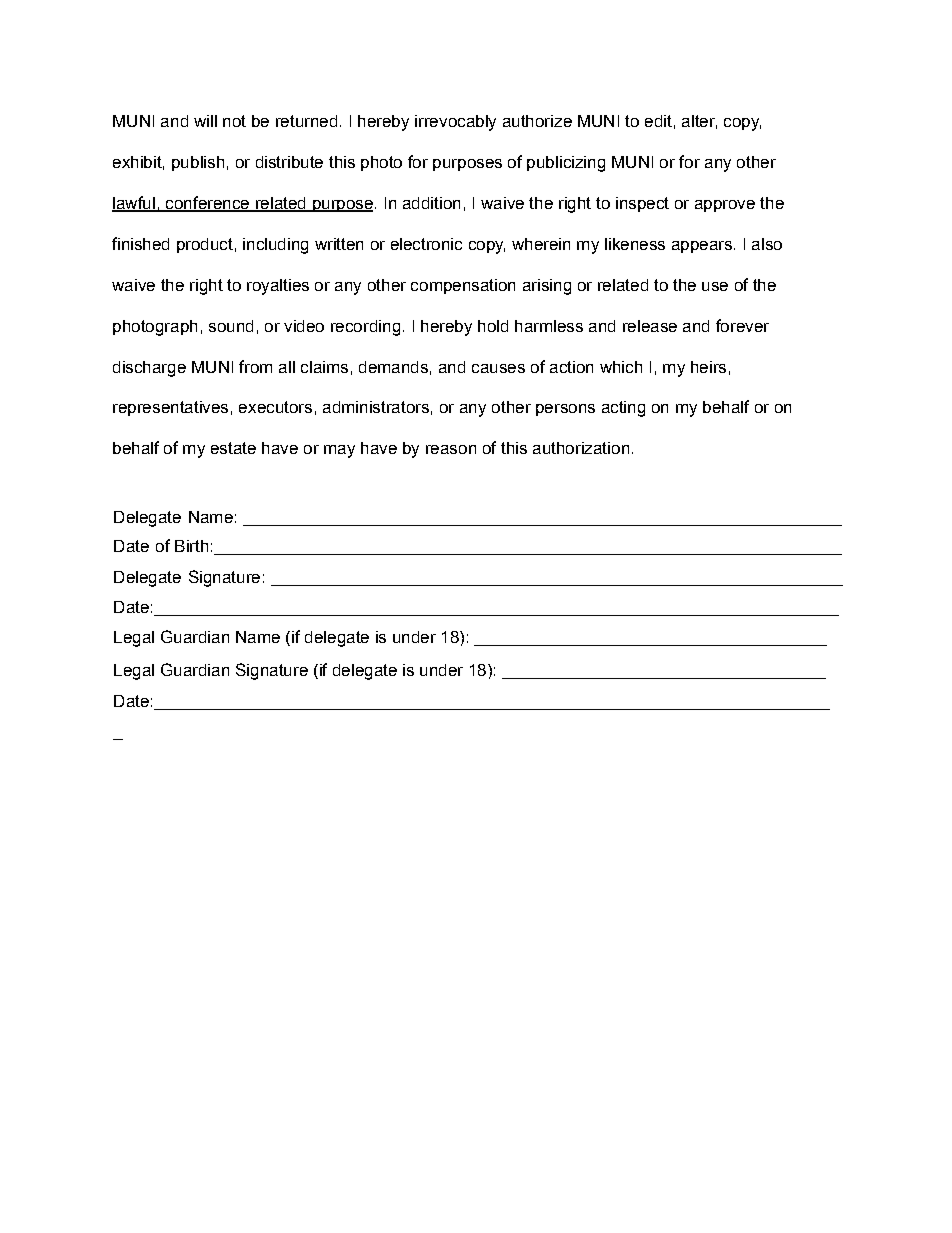  Describe the element at coordinates (725, 206) in the screenshot. I see `approve` at that location.
